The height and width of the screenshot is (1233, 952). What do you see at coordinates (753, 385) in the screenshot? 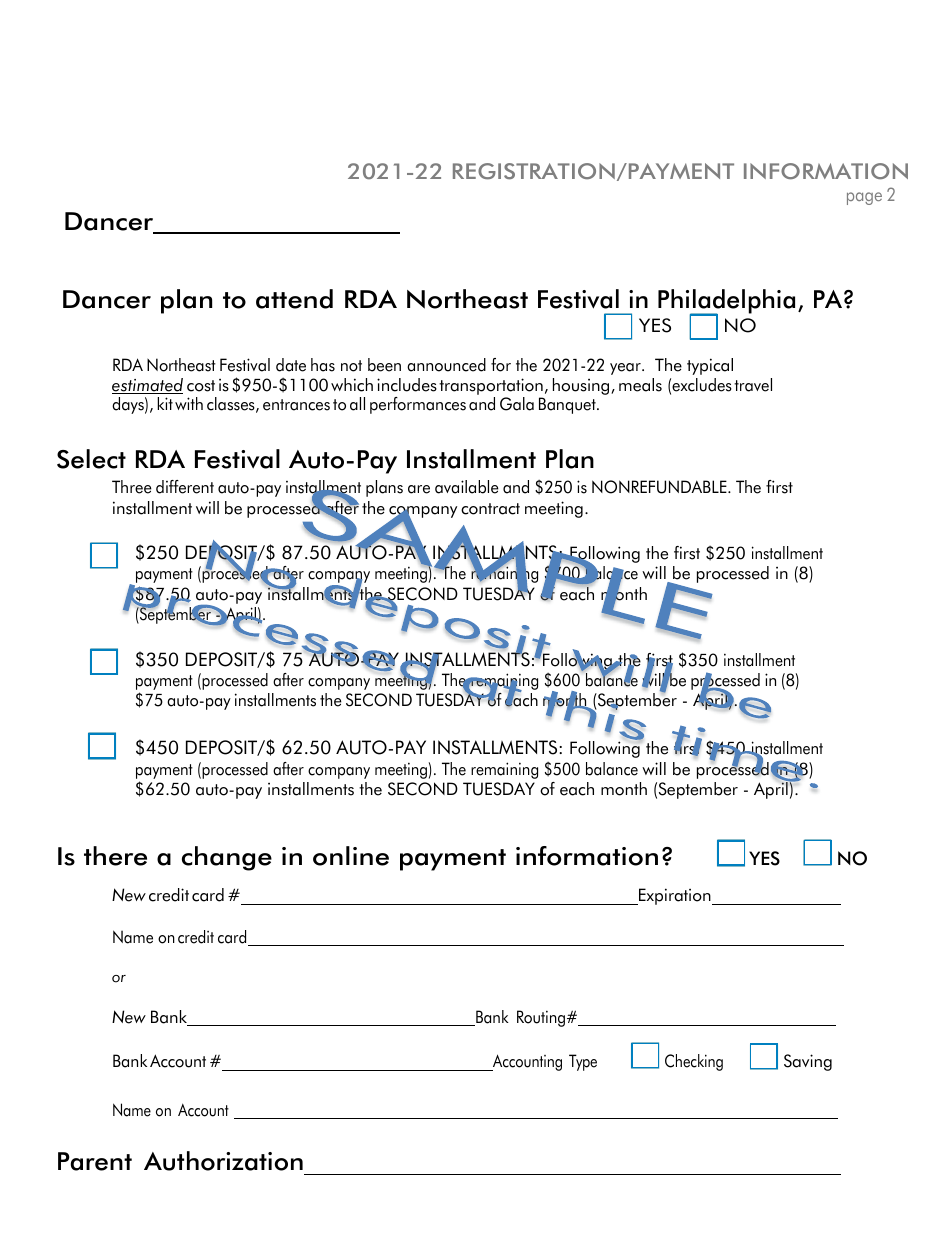
I see `travel` at bounding box center [753, 385].
